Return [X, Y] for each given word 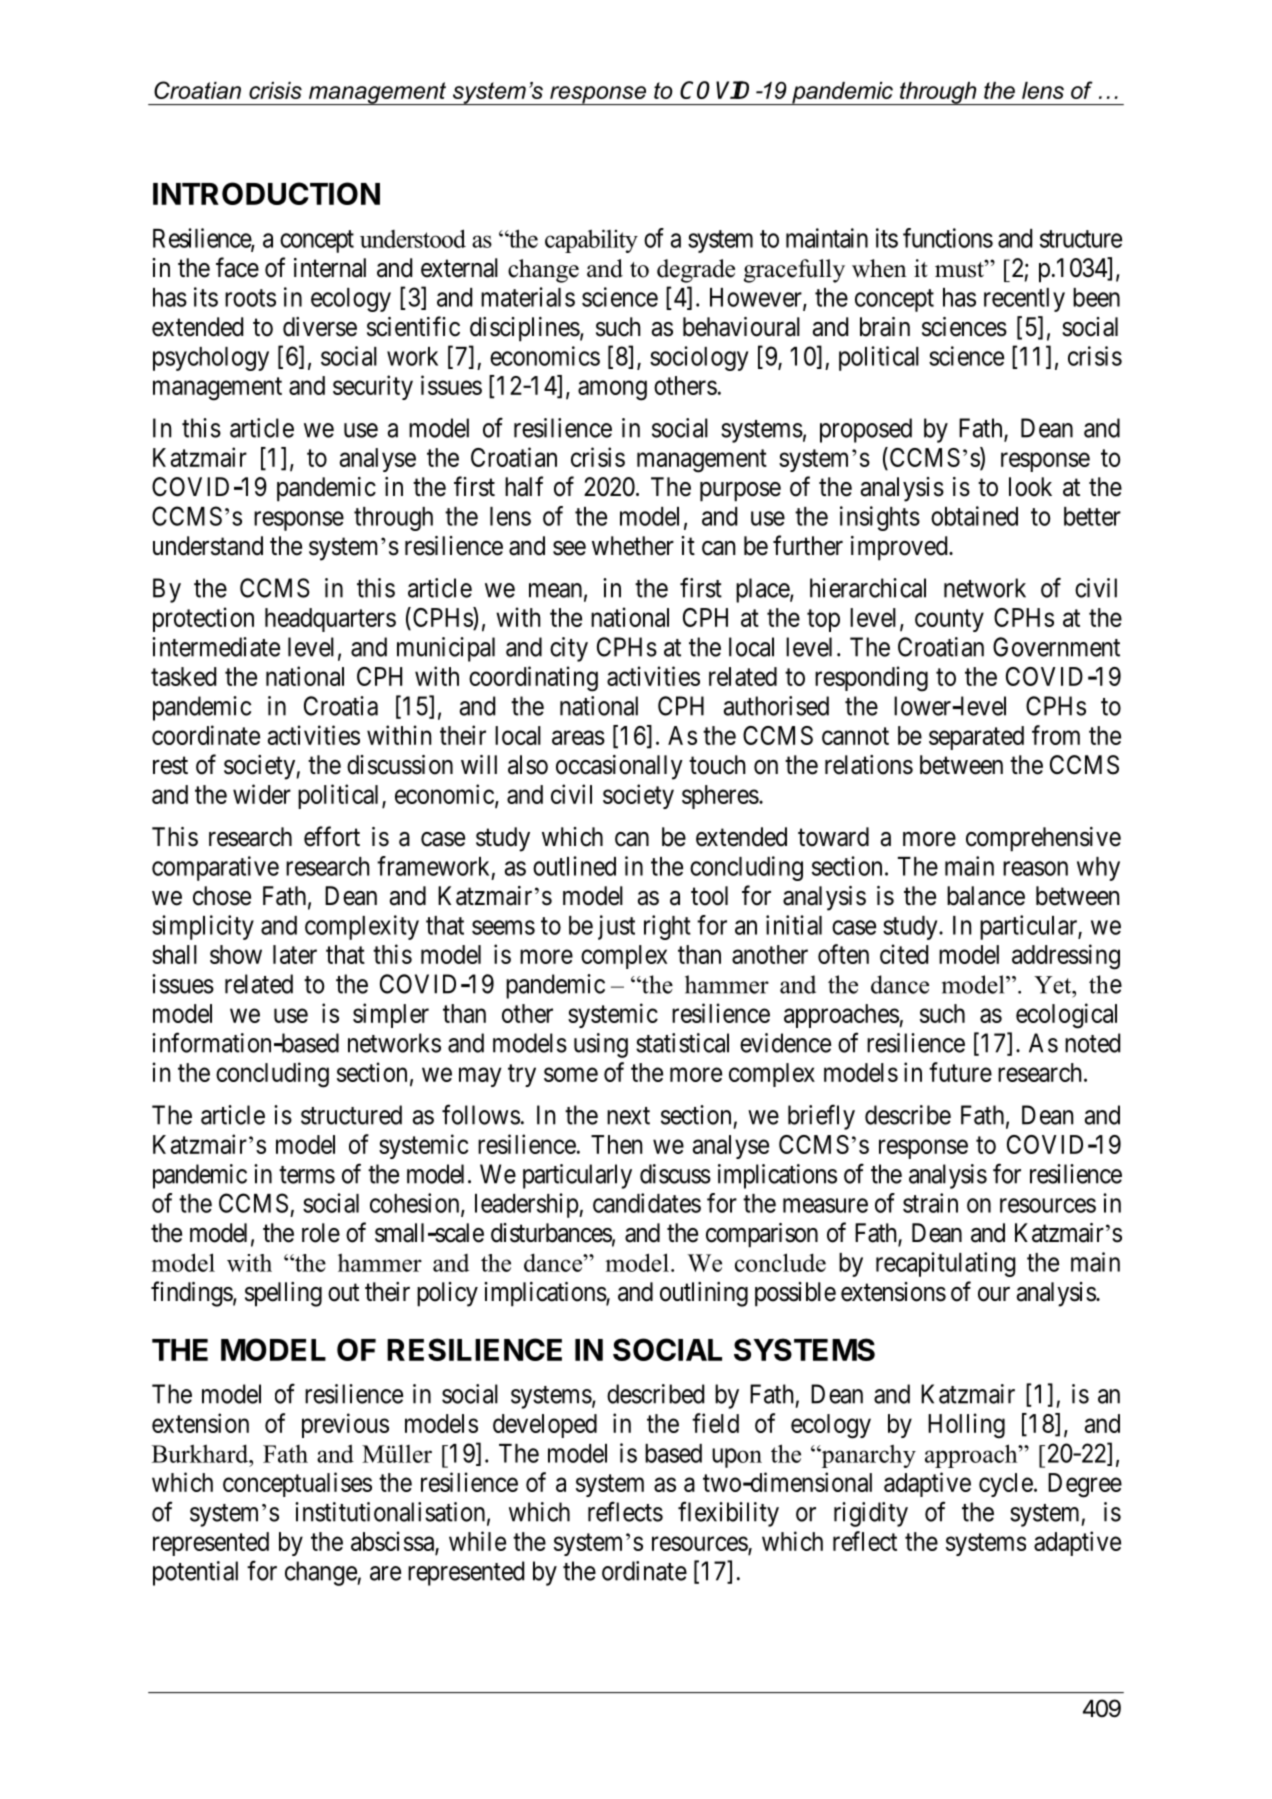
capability [591, 241]
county [949, 620]
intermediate [216, 647]
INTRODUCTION [266, 193]
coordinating [533, 679]
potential [195, 1573]
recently [1024, 300]
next [628, 1116]
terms [307, 1175]
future [960, 1072]
